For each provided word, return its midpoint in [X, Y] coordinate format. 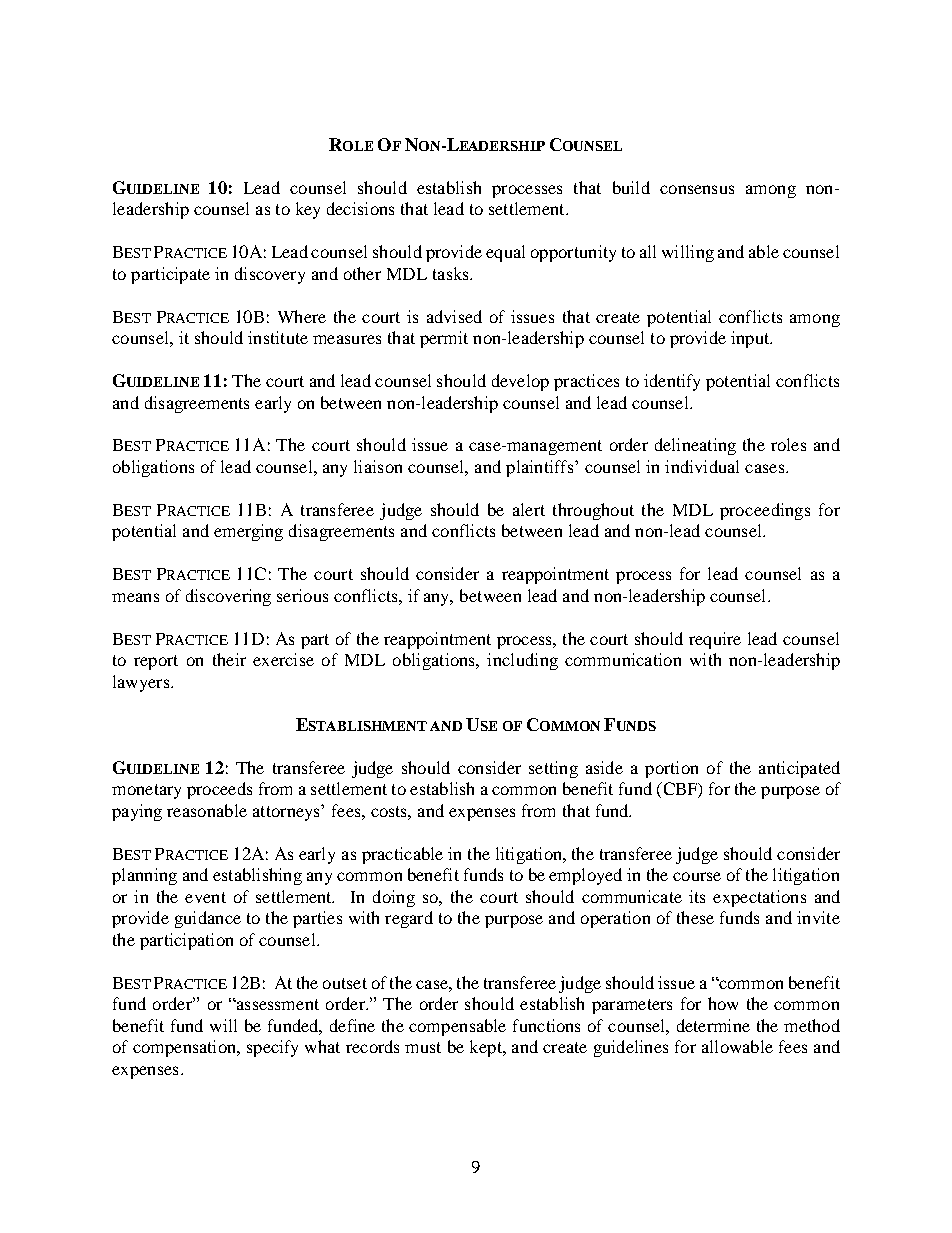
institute [278, 337]
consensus [697, 189]
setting [553, 769]
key [308, 210]
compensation [186, 1048]
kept [487, 1048]
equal [505, 253]
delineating [695, 446]
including [522, 661]
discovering [228, 597]
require [715, 640]
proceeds [219, 790]
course [697, 876]
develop [520, 382]
